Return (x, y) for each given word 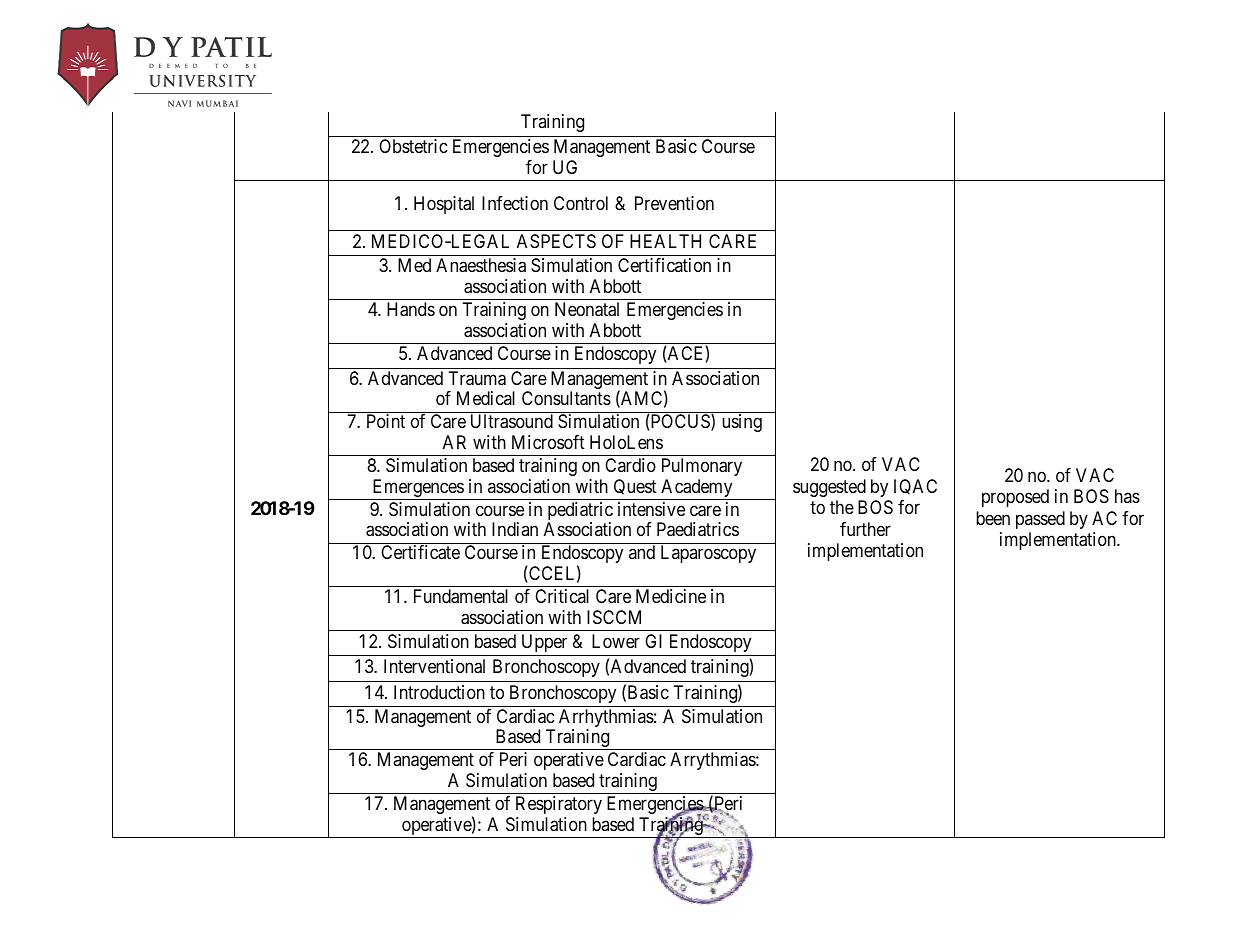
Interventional (434, 666)
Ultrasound (512, 421)
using (742, 423)
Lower (616, 641)
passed (1040, 520)
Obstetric (413, 146)
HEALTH (665, 241)
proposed (1015, 498)
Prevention (674, 203)
